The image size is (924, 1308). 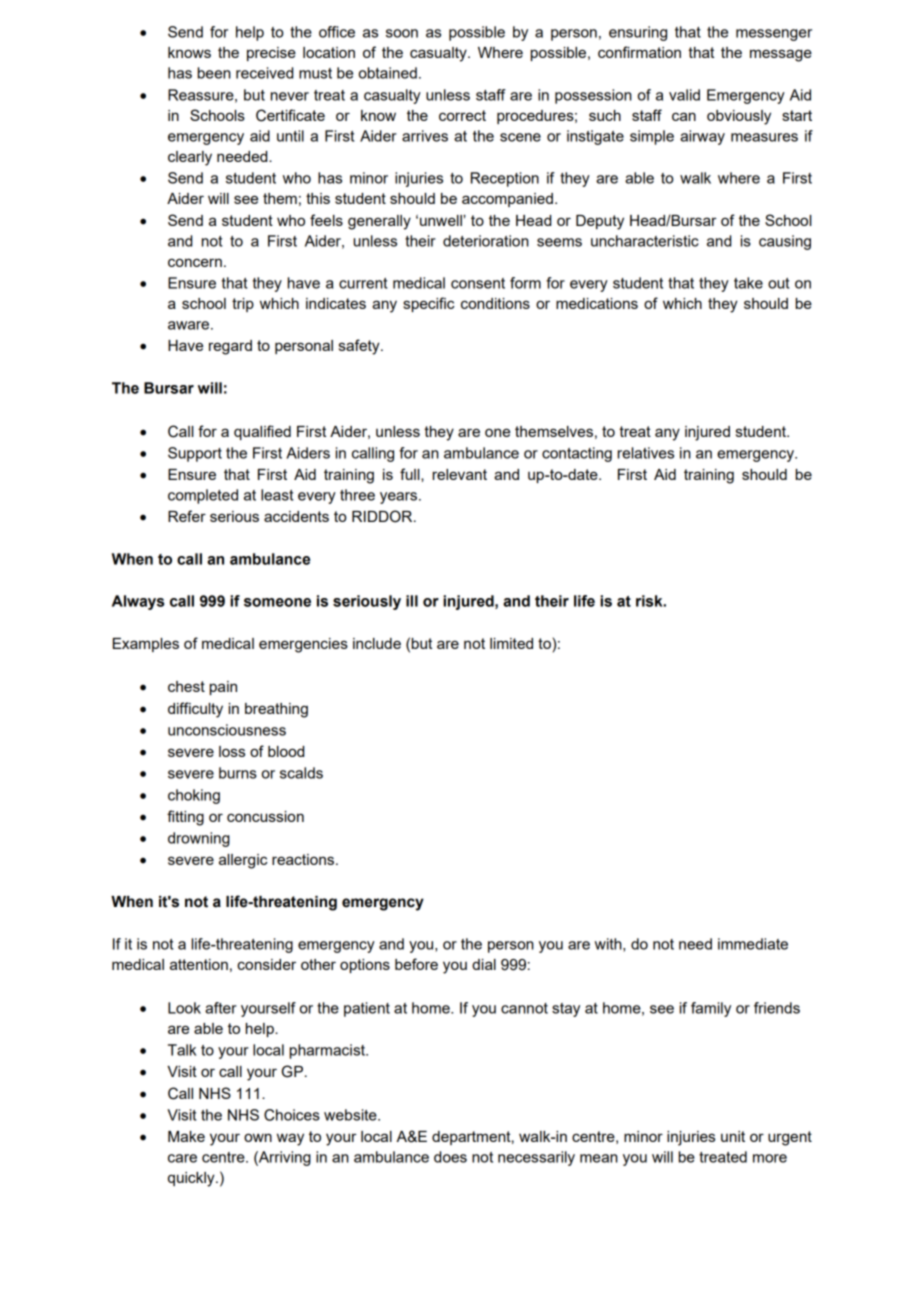 What do you see at coordinates (733, 1136) in the image?
I see `unit` at bounding box center [733, 1136].
